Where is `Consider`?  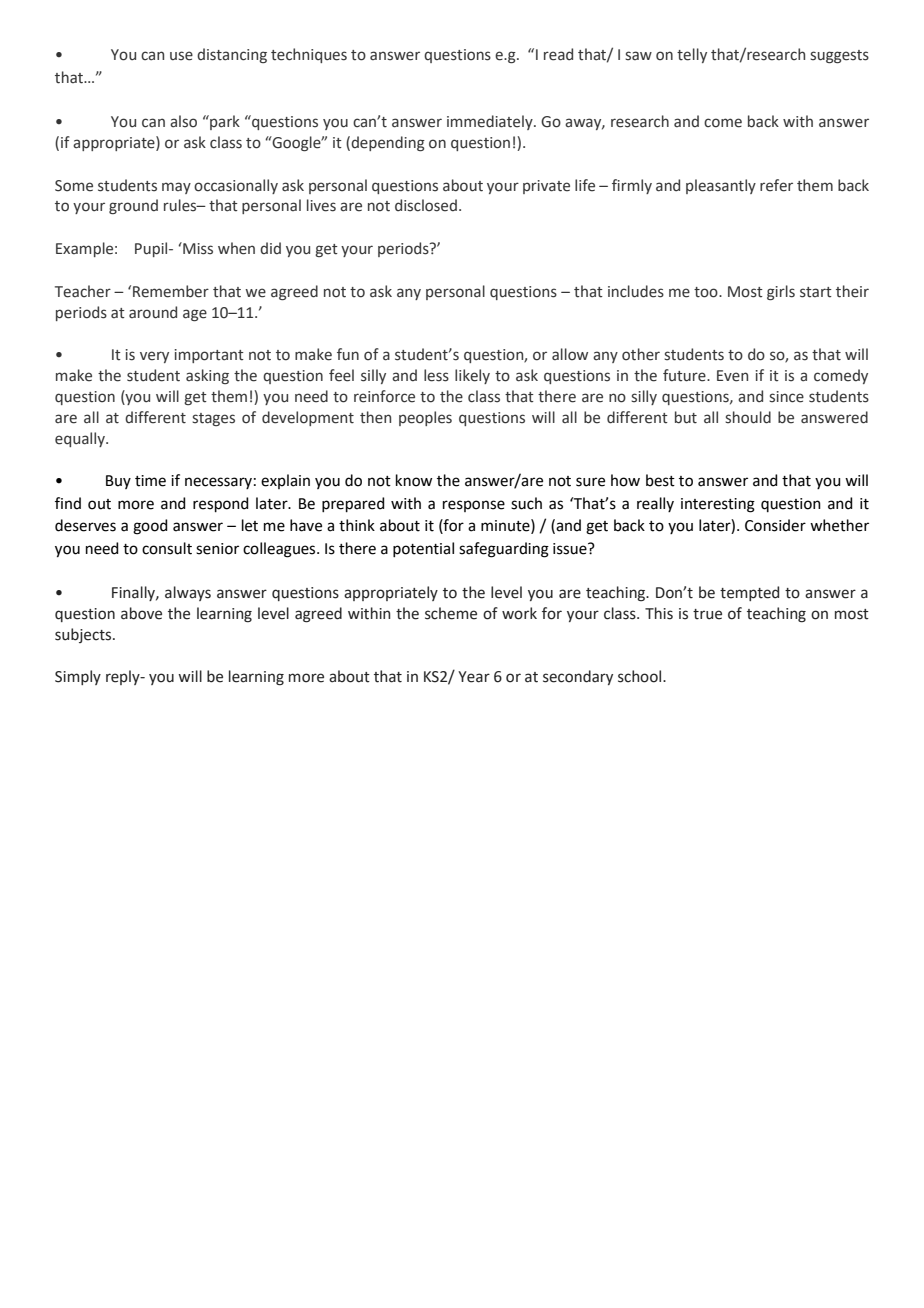
Consider is located at coordinates (775, 525).
